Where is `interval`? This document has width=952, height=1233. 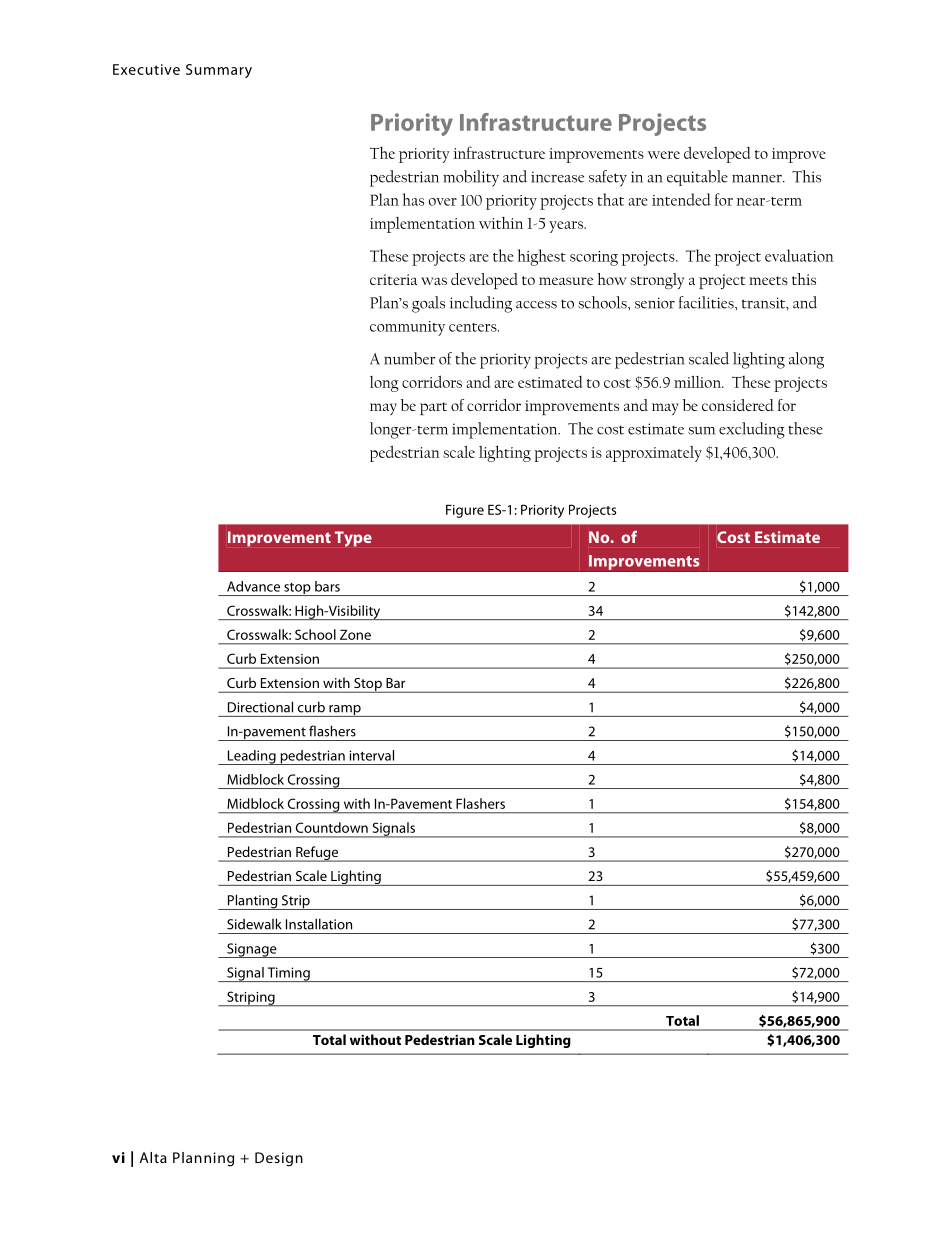 interval is located at coordinates (371, 755).
